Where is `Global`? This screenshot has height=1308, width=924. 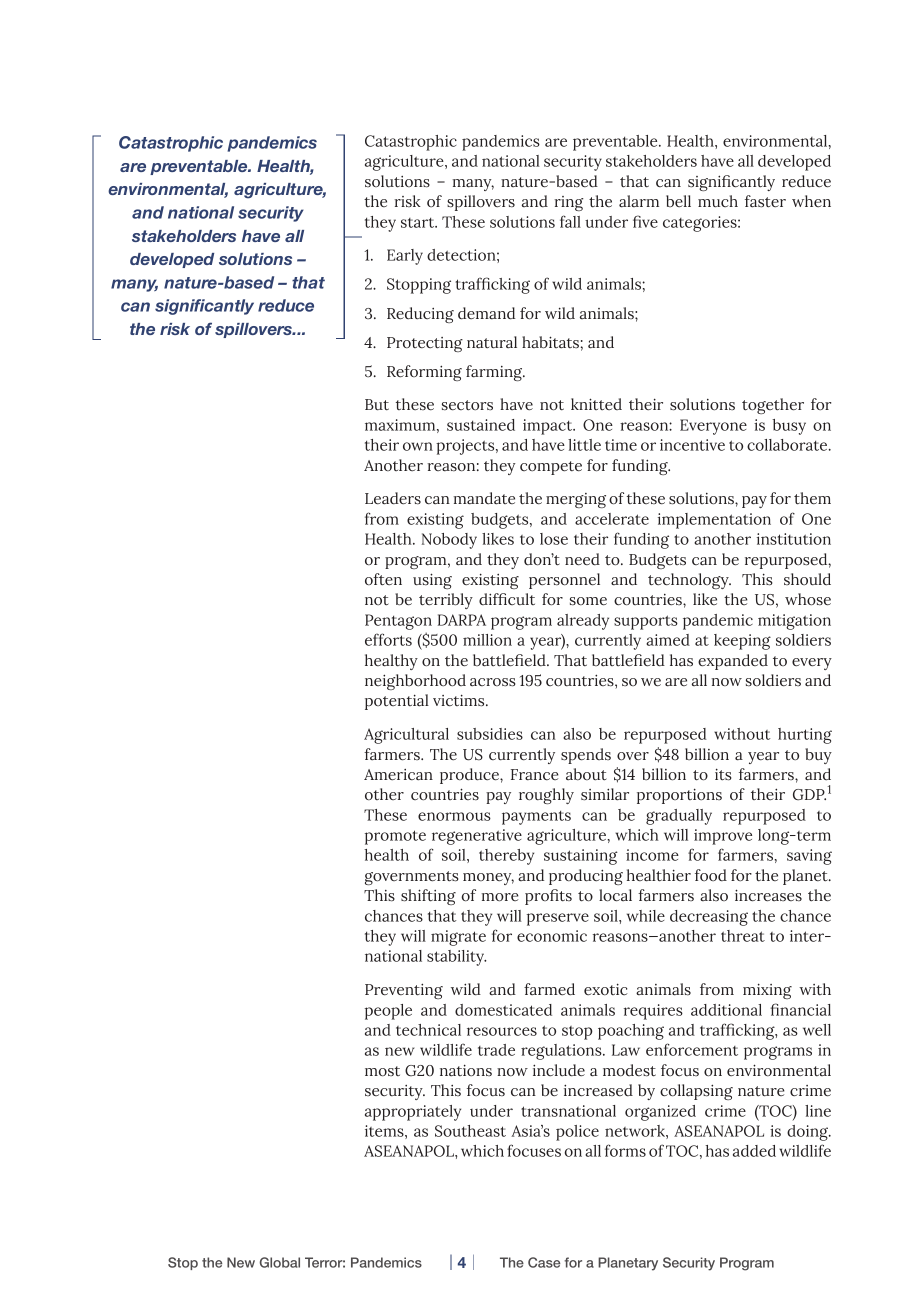
Global is located at coordinates (280, 1262).
